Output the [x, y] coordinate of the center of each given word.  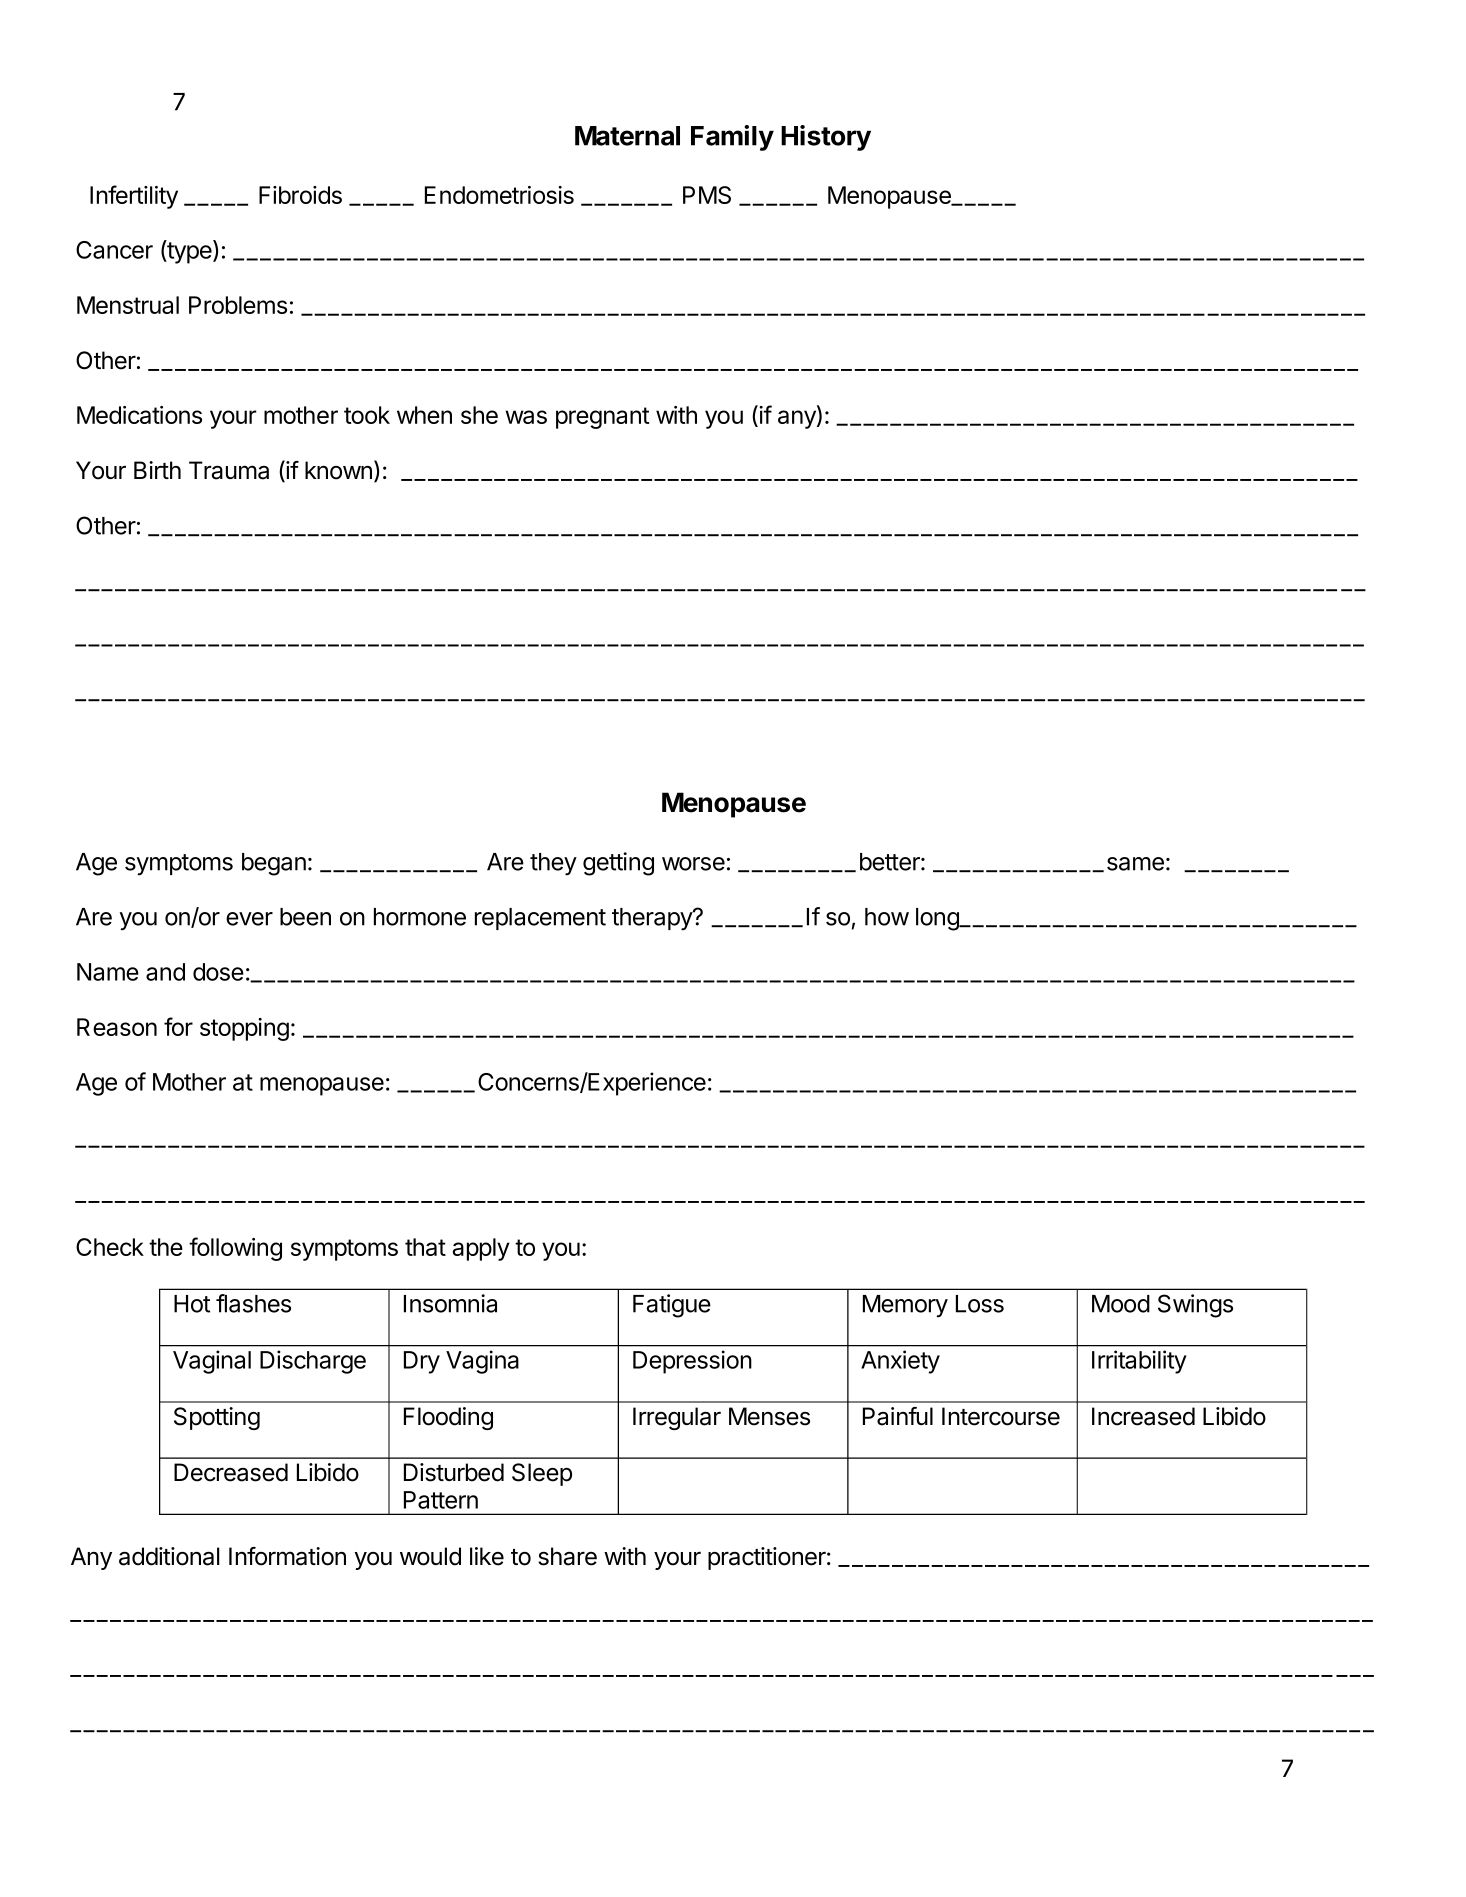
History [826, 138]
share [567, 1556]
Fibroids [300, 195]
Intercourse [1001, 1416]
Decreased [231, 1472]
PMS [707, 195]
